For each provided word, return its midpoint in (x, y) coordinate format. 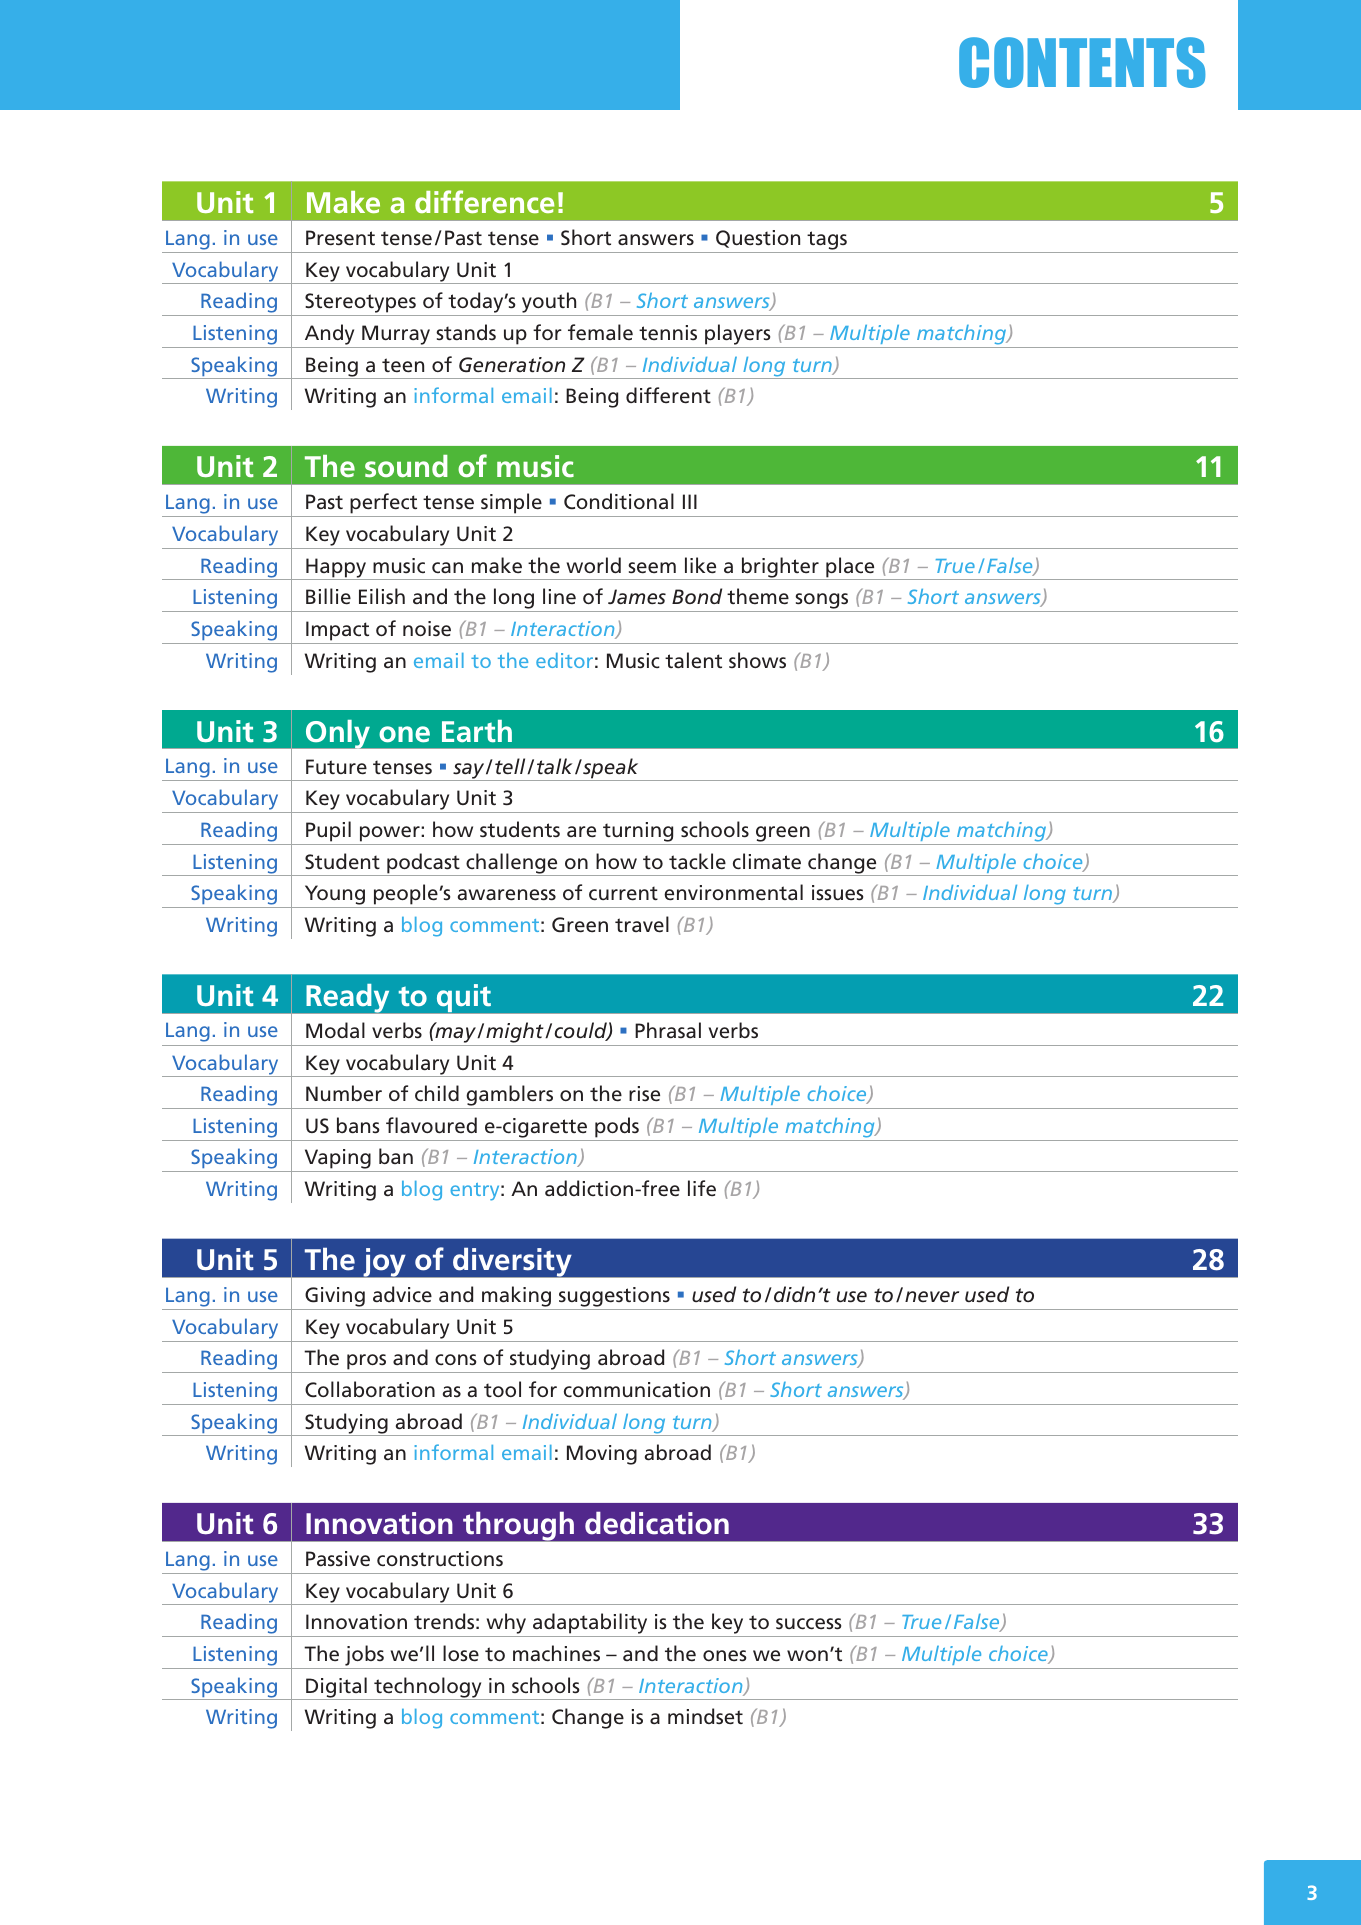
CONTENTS (1082, 62)
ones (724, 1656)
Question (758, 239)
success (808, 1624)
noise (427, 628)
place (850, 568)
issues (837, 893)
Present (340, 238)
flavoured (431, 1125)
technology (428, 1688)
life (702, 1188)
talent (693, 660)
